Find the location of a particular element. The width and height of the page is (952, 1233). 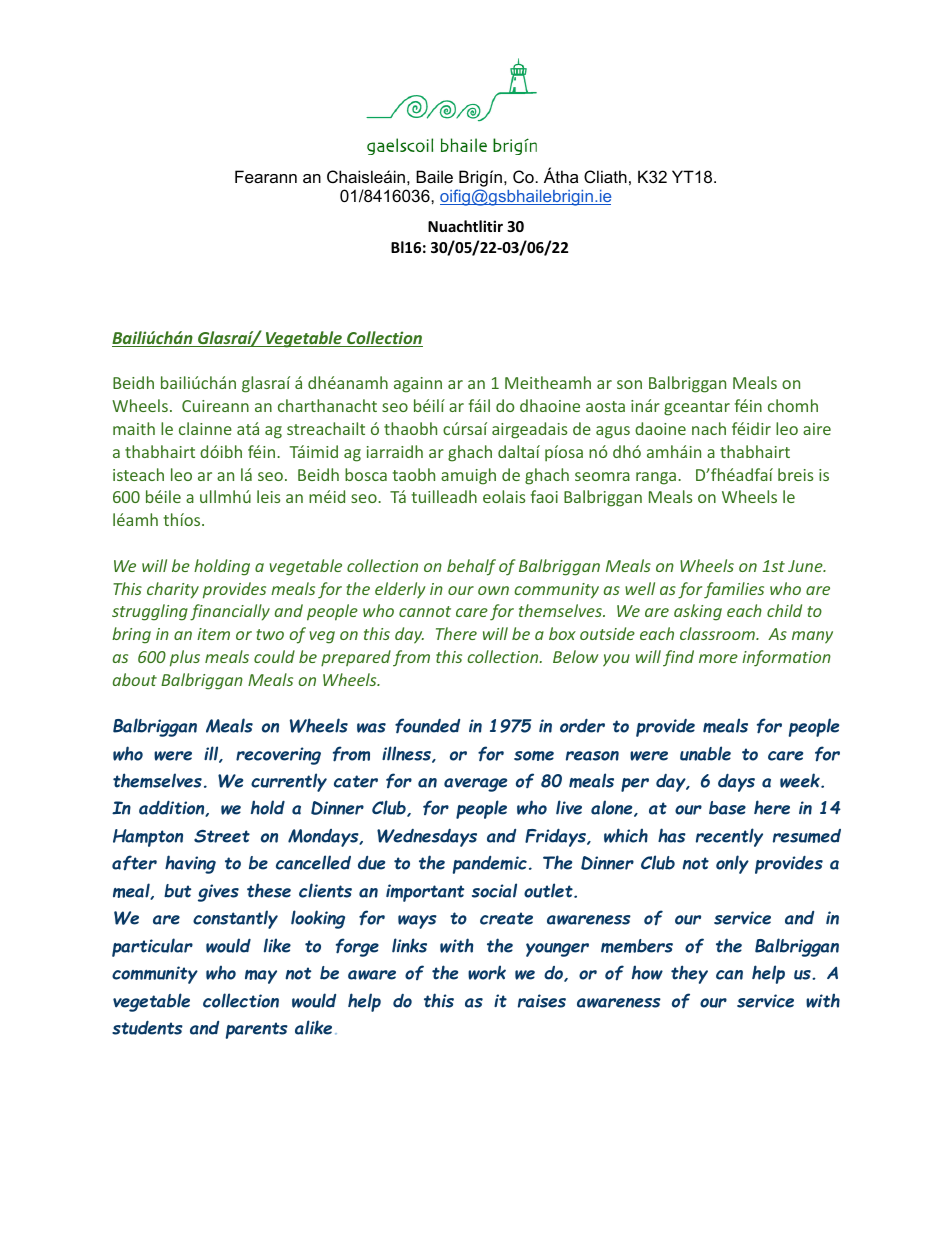

leis is located at coordinates (268, 496).
